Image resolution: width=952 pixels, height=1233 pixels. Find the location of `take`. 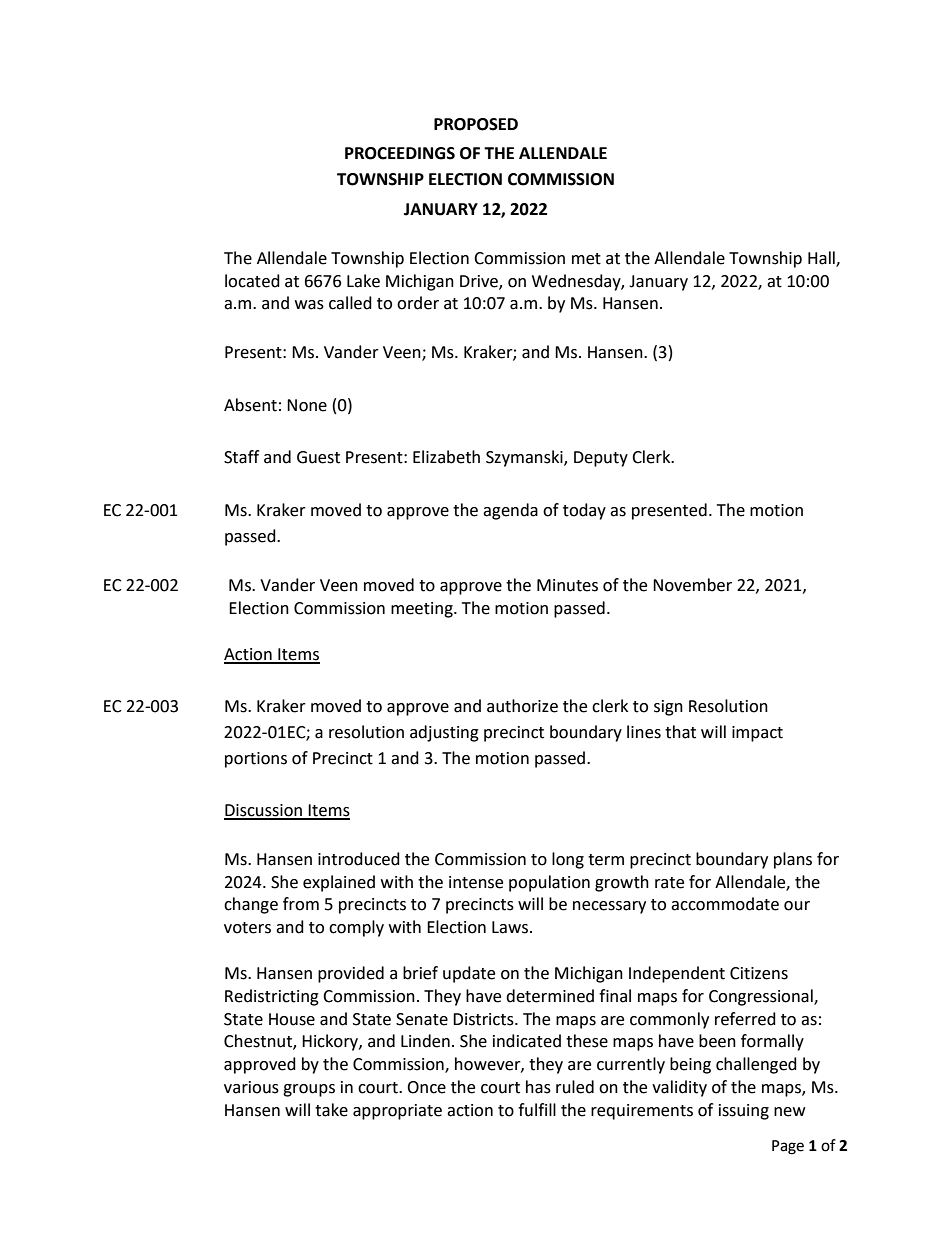

take is located at coordinates (331, 1110).
